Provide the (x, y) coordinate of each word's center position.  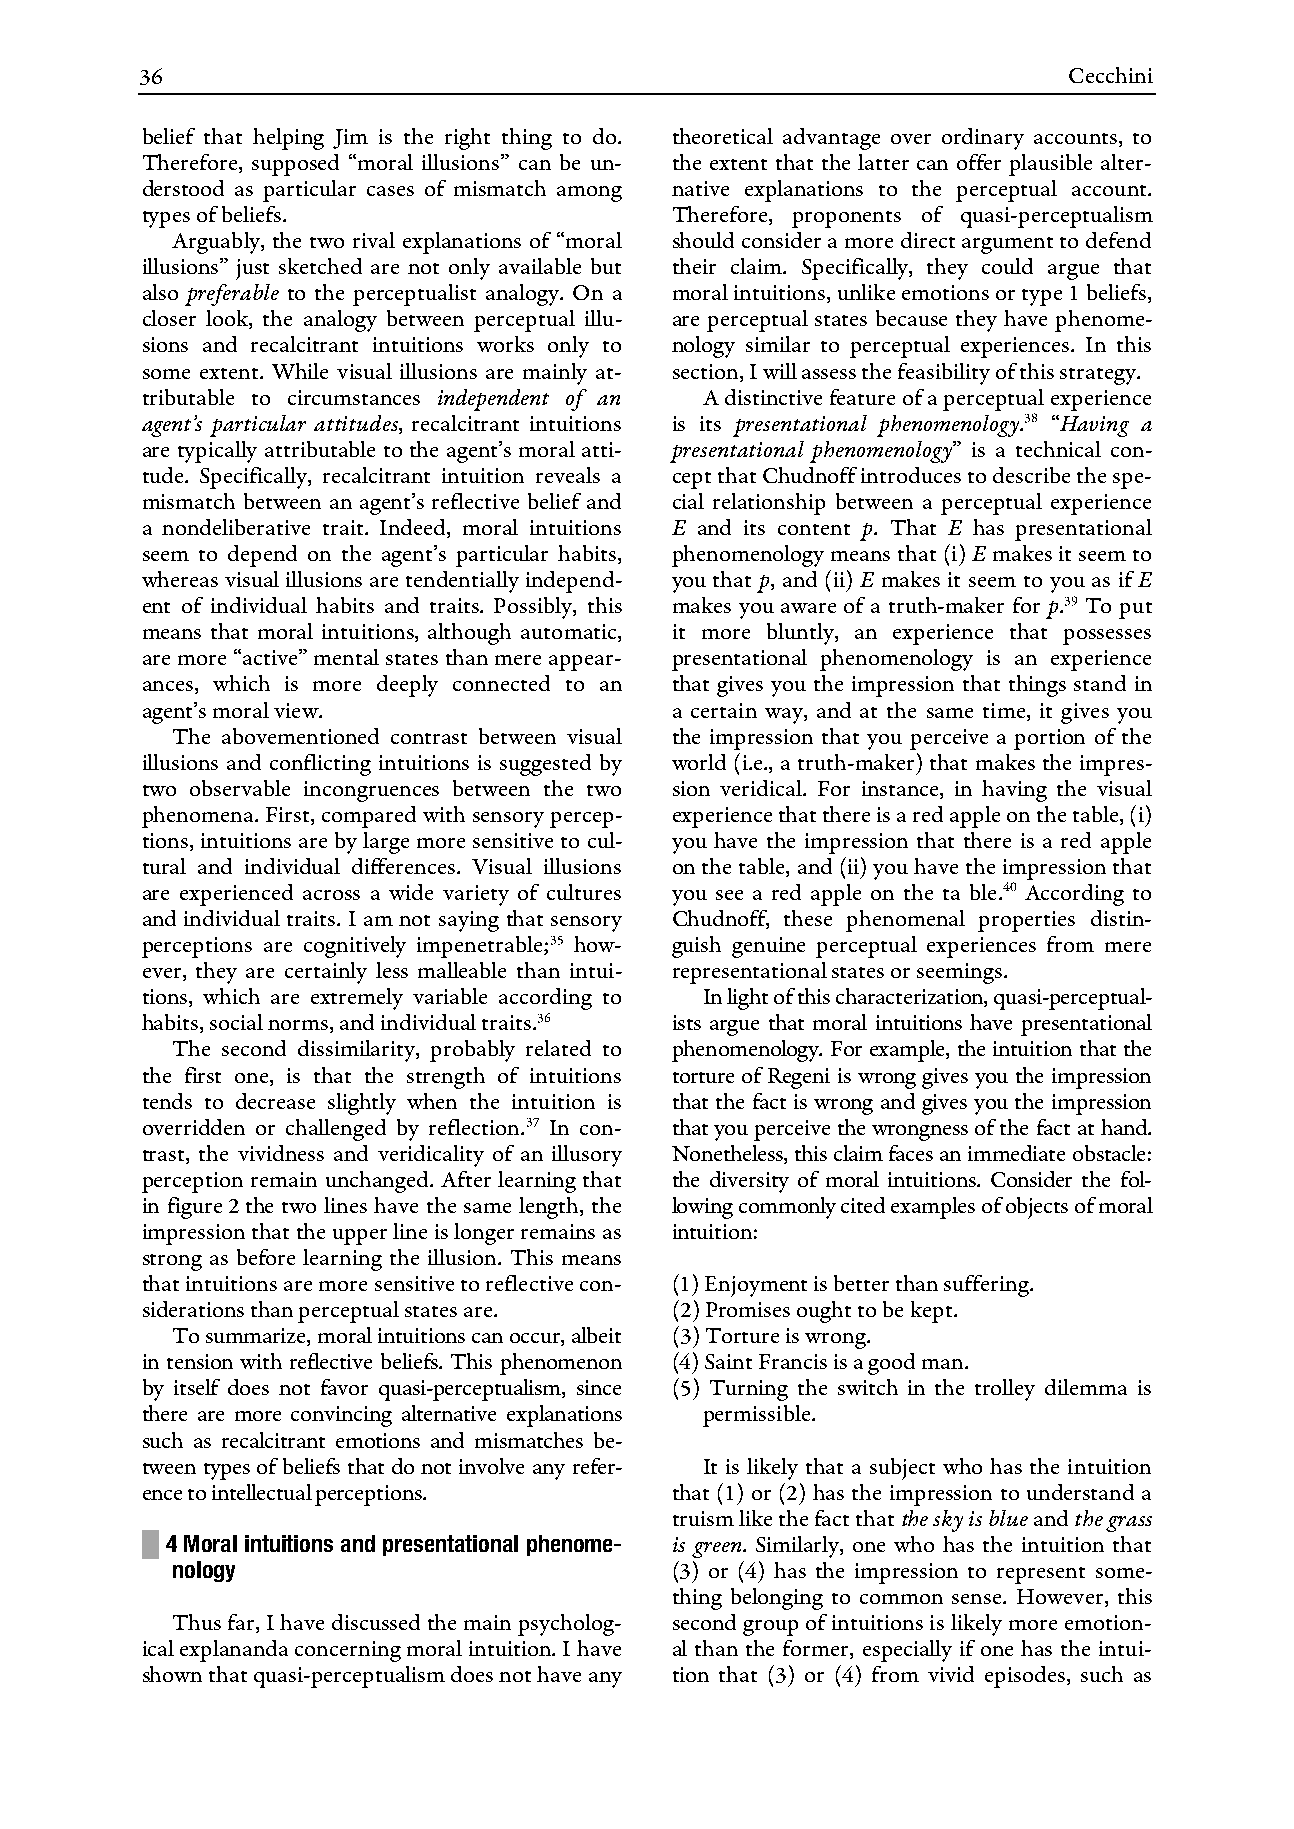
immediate (1016, 1153)
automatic (570, 633)
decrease (275, 1101)
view (297, 710)
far (242, 1623)
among (589, 194)
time (1004, 710)
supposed (295, 165)
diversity (749, 1182)
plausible (1050, 165)
